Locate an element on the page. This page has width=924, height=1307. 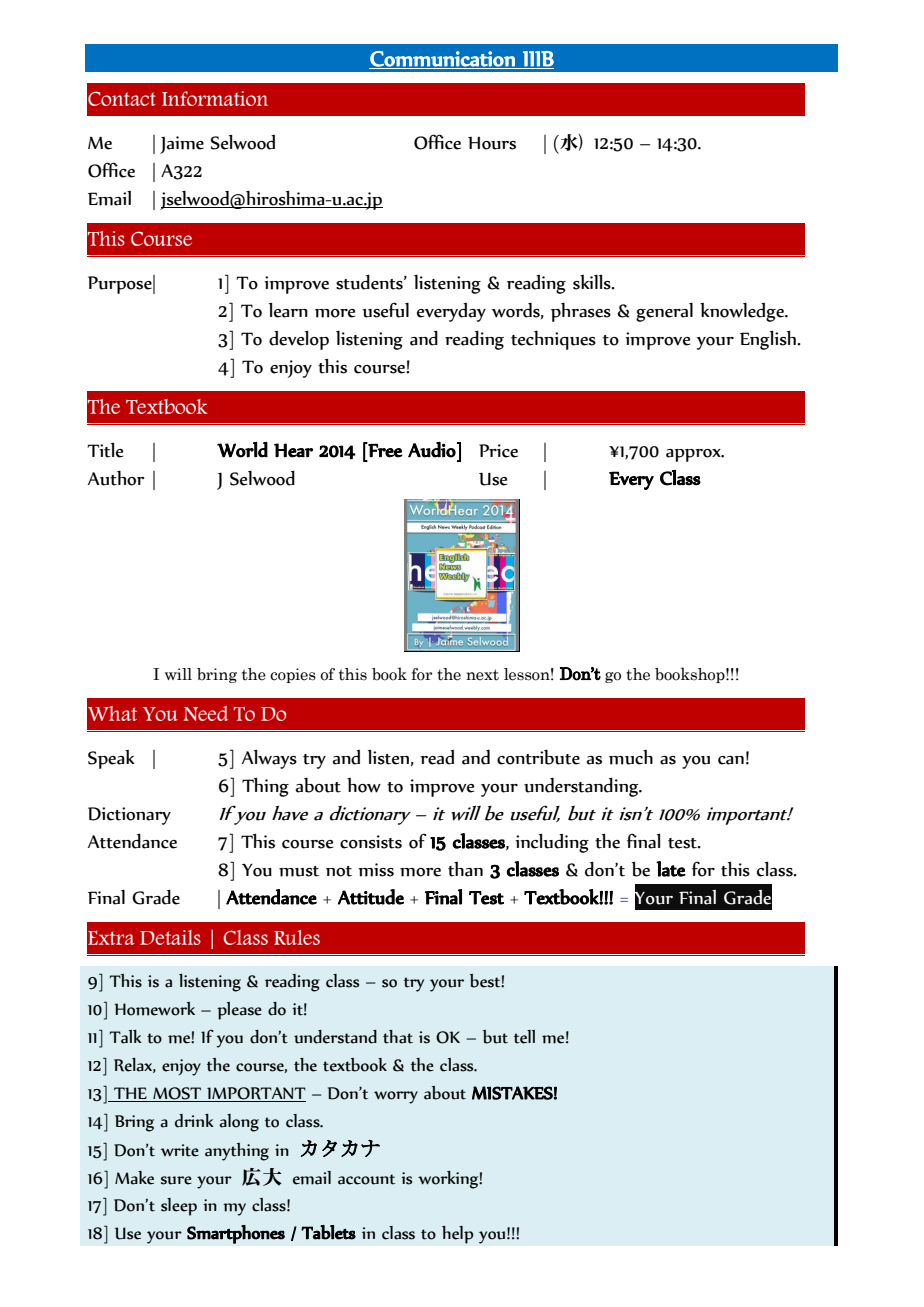
next is located at coordinates (482, 675).
